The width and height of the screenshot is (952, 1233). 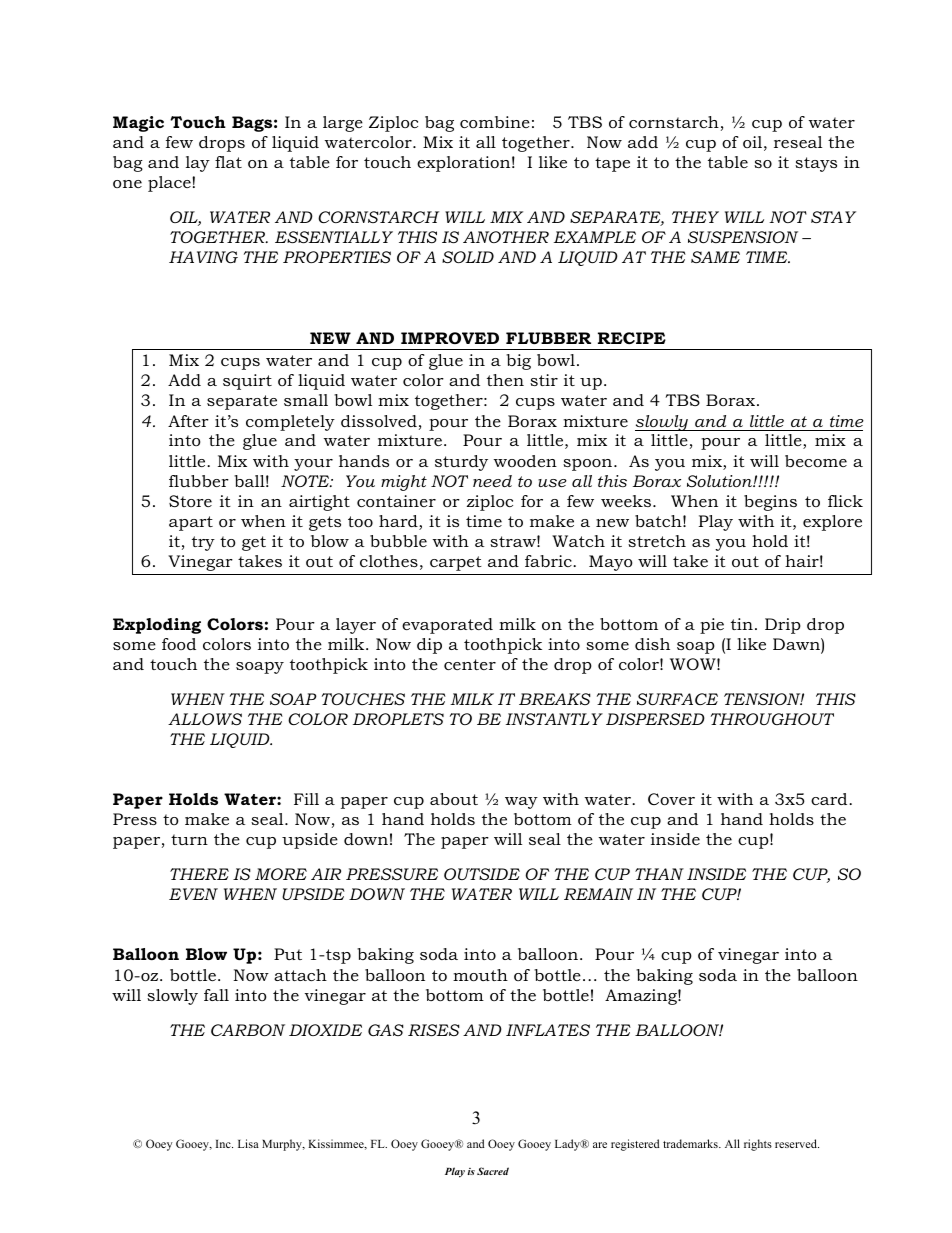 I want to click on food, so click(x=179, y=644).
